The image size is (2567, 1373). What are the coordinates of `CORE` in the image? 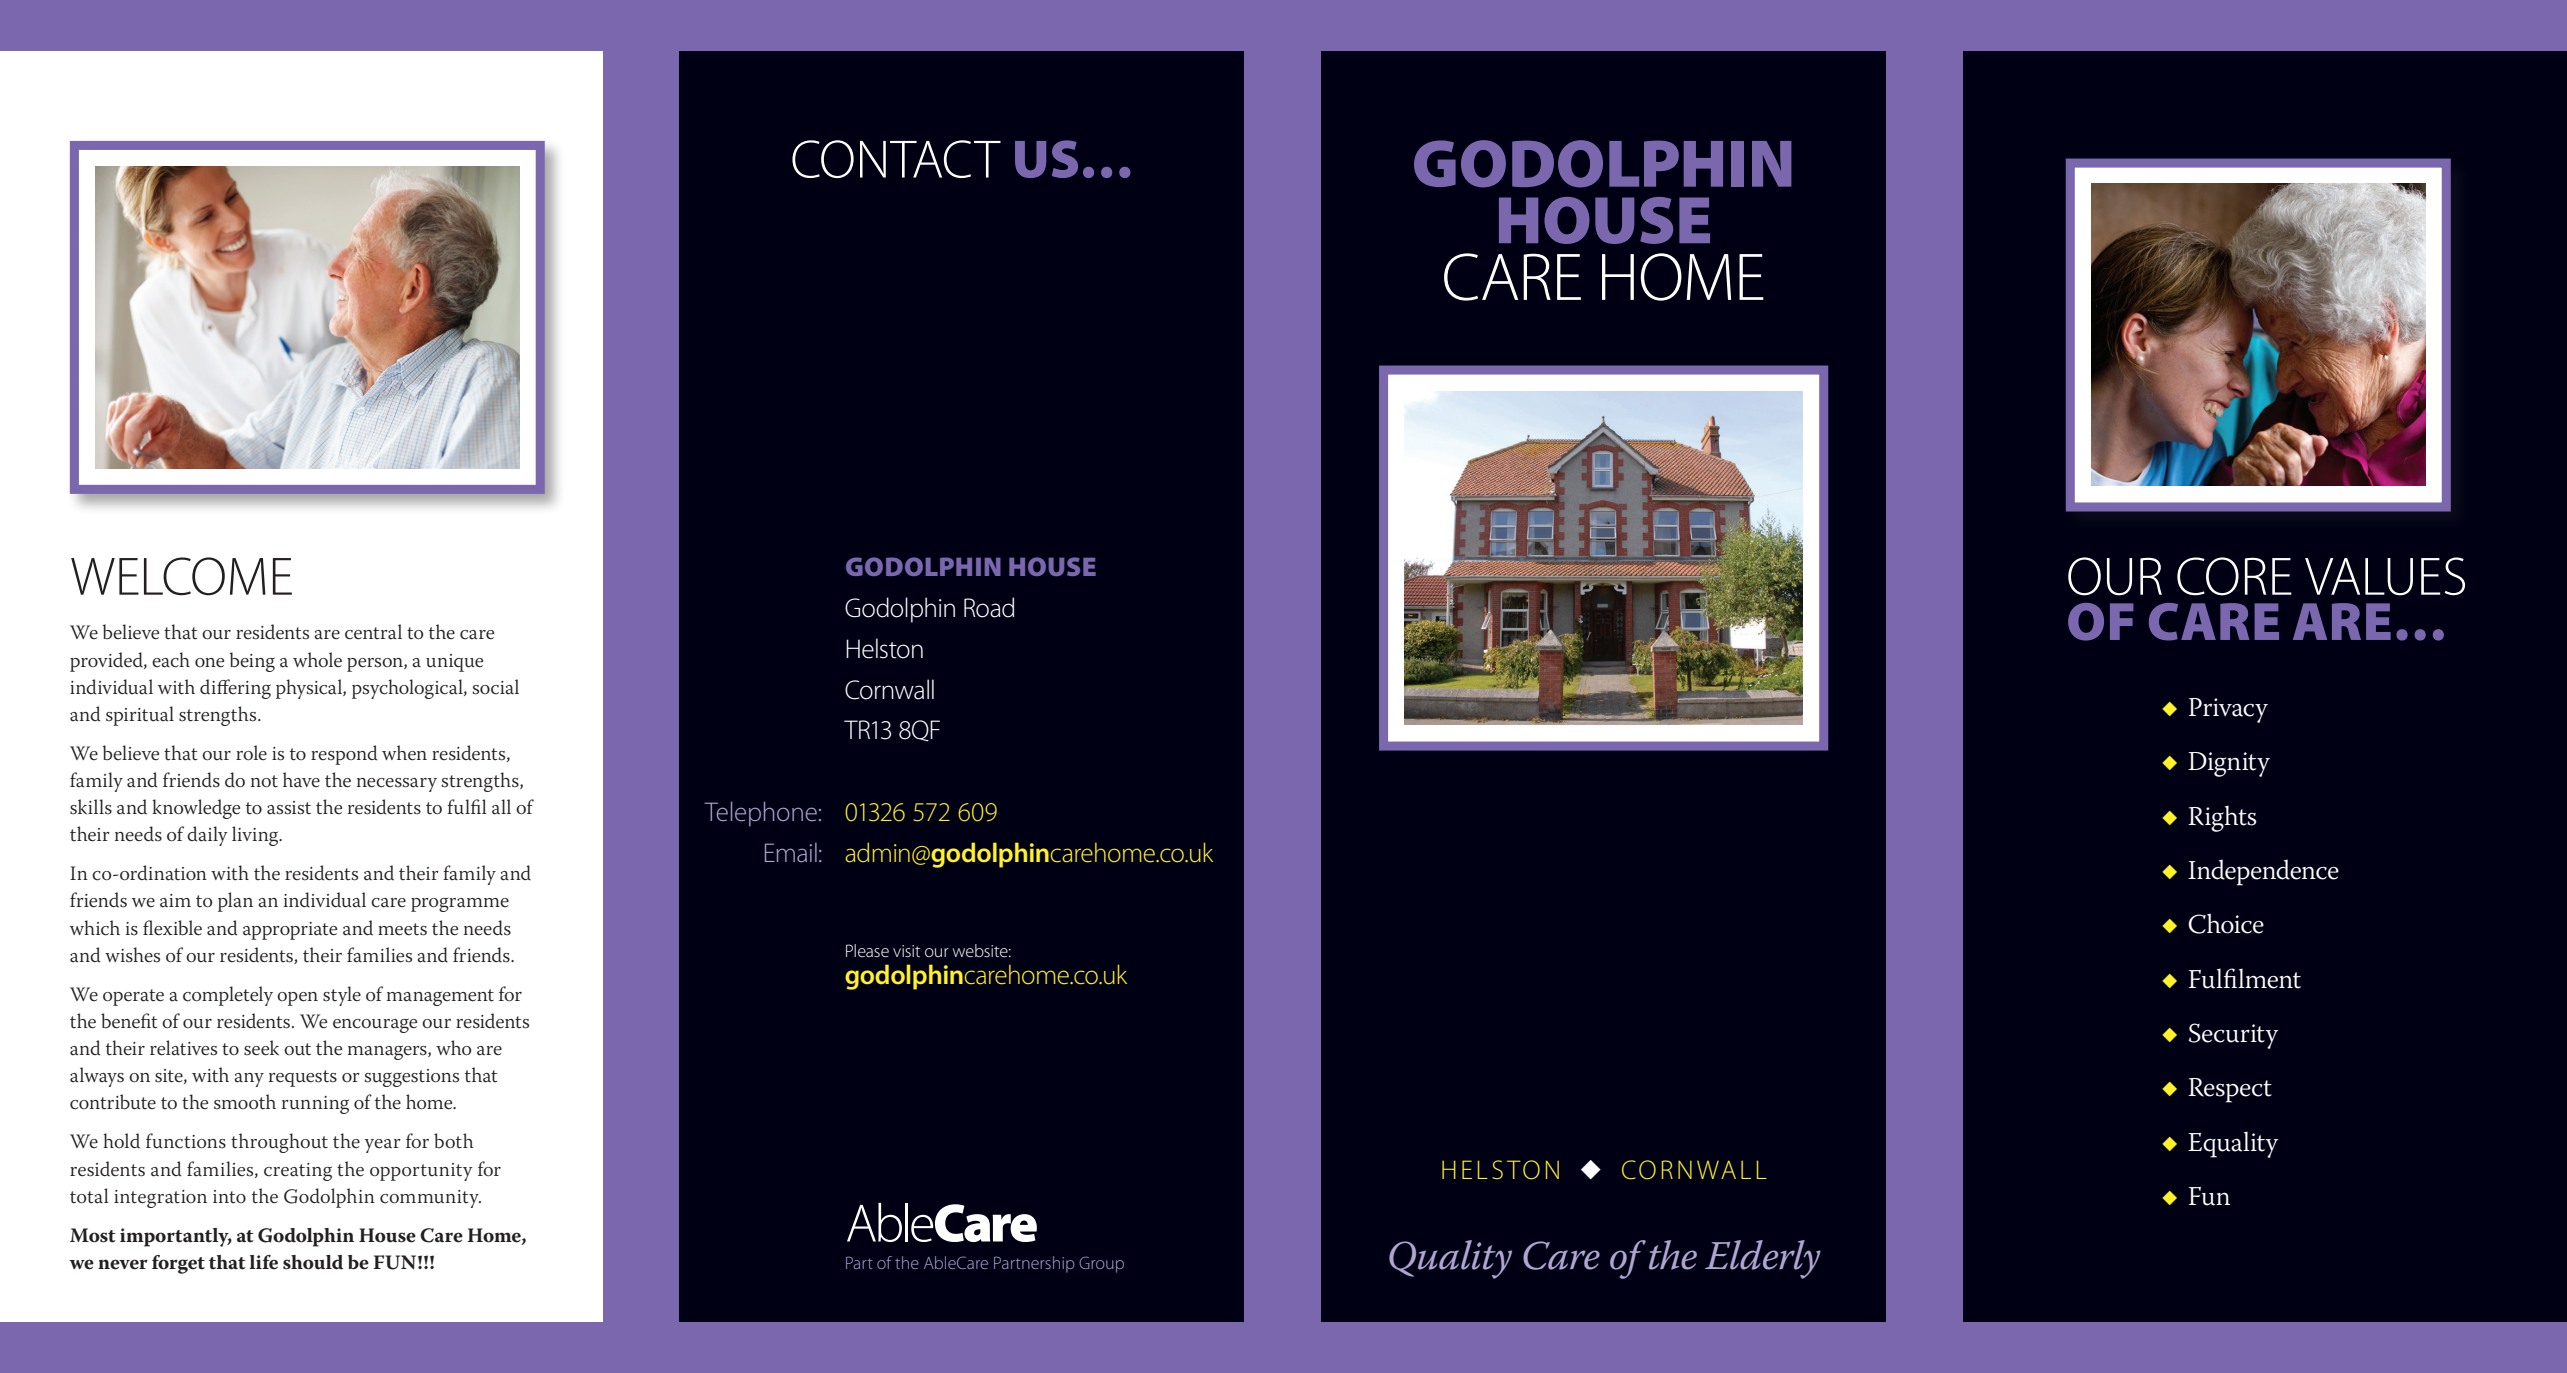 It's located at (2234, 576).
